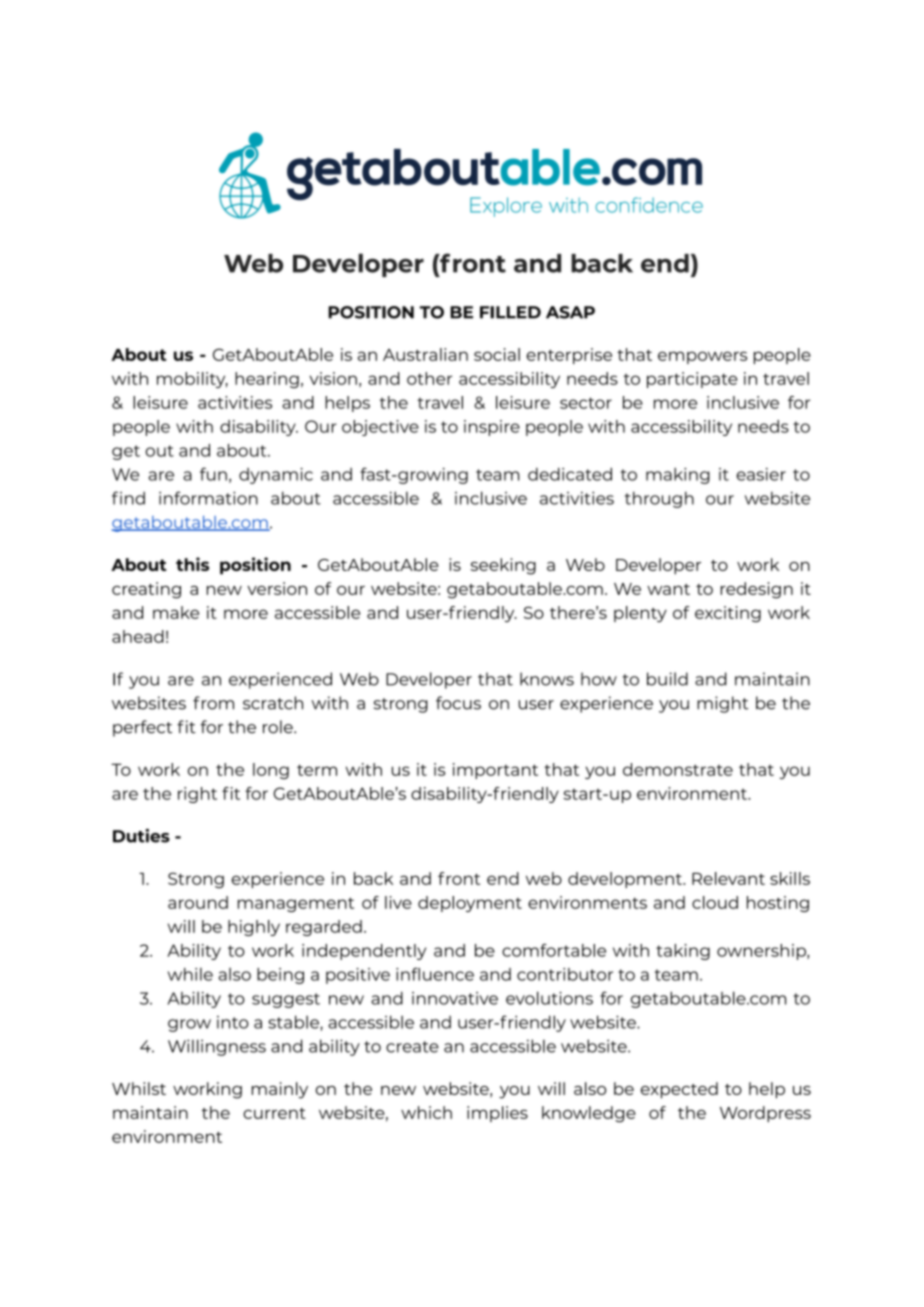 Image resolution: width=924 pixels, height=1307 pixels. What do you see at coordinates (192, 380) in the document?
I see `mobility` at bounding box center [192, 380].
